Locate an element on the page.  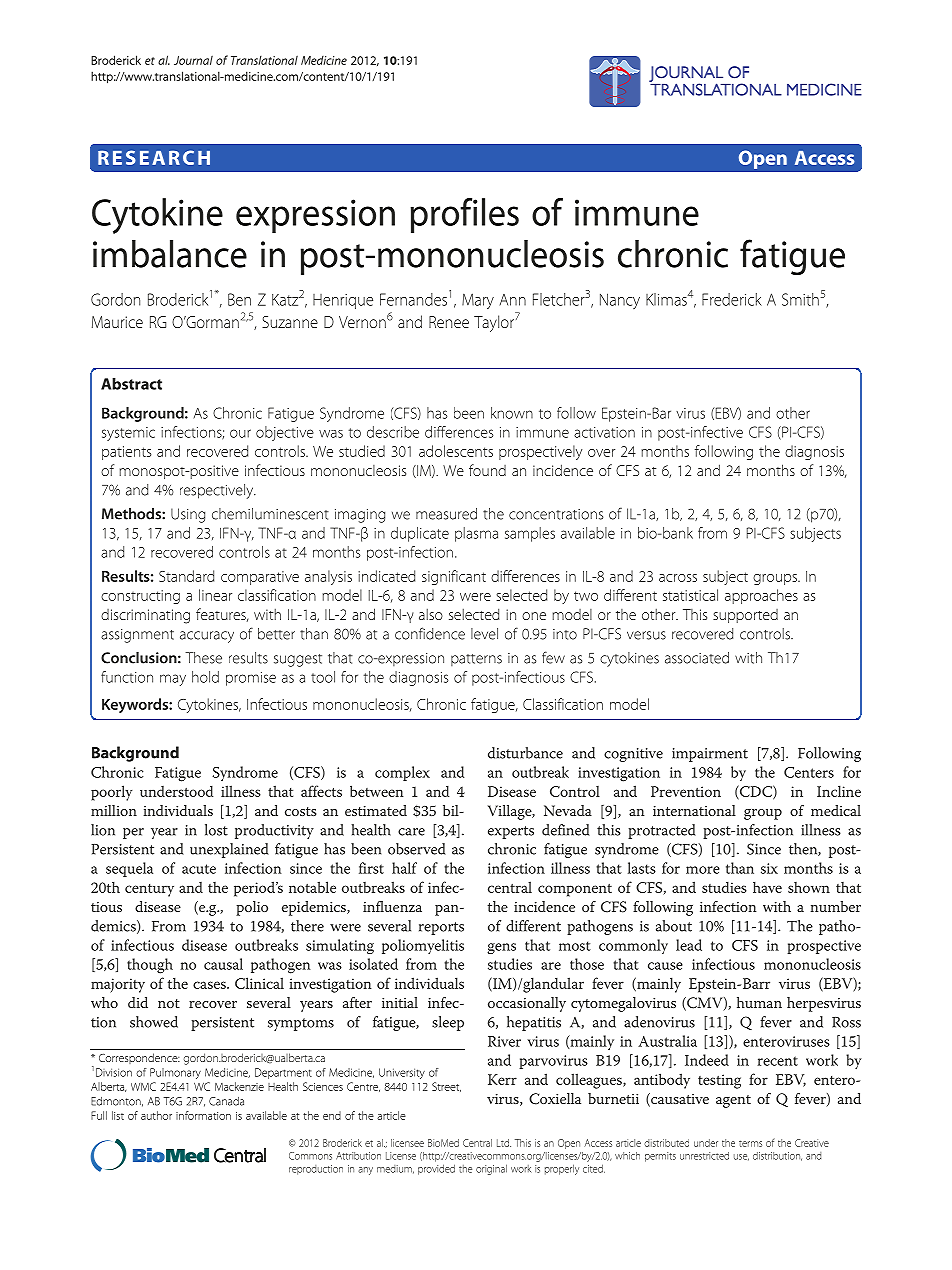
Ltd is located at coordinates (504, 1143).
